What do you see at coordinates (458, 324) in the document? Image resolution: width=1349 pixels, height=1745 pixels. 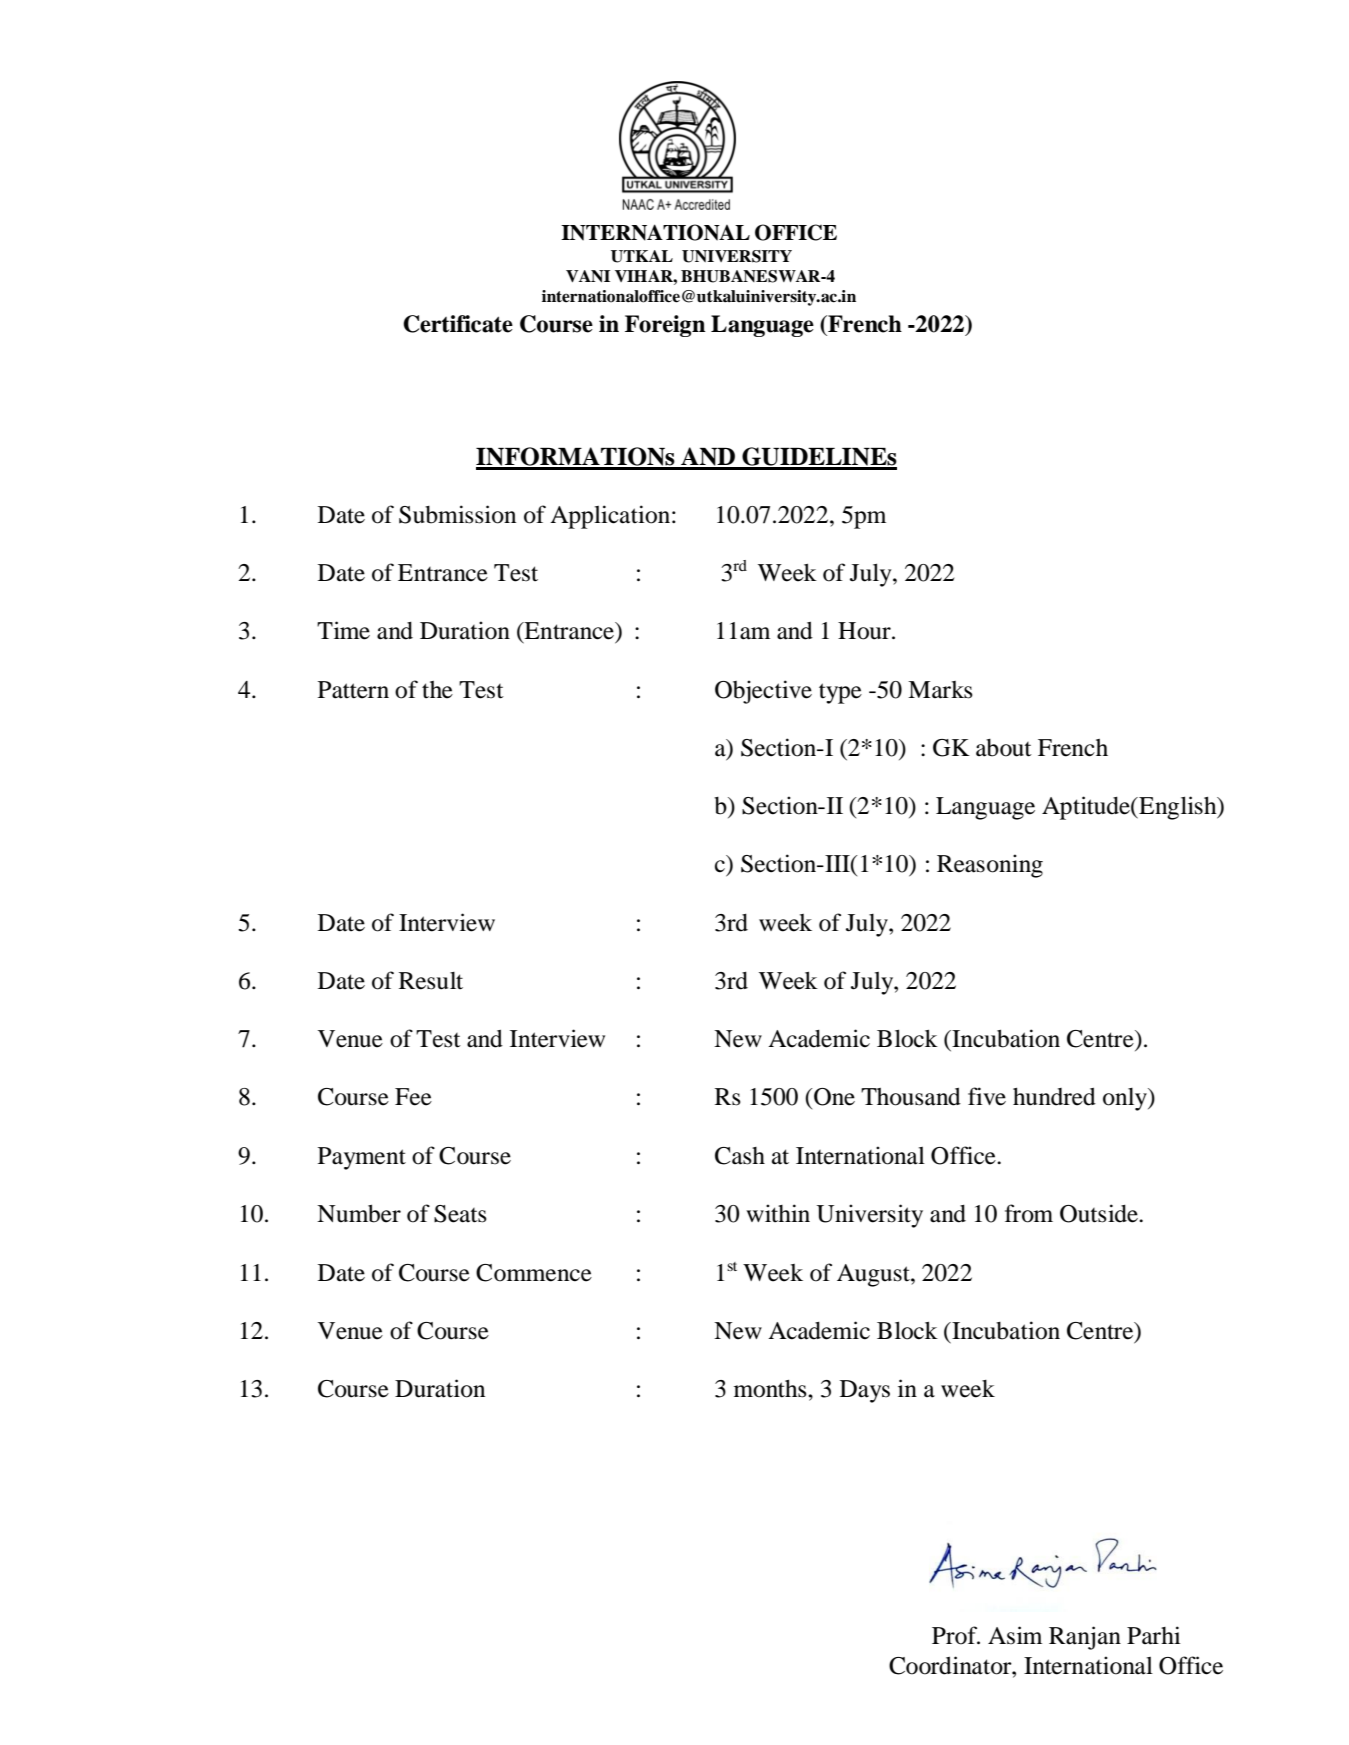 I see `Certificate` at bounding box center [458, 324].
